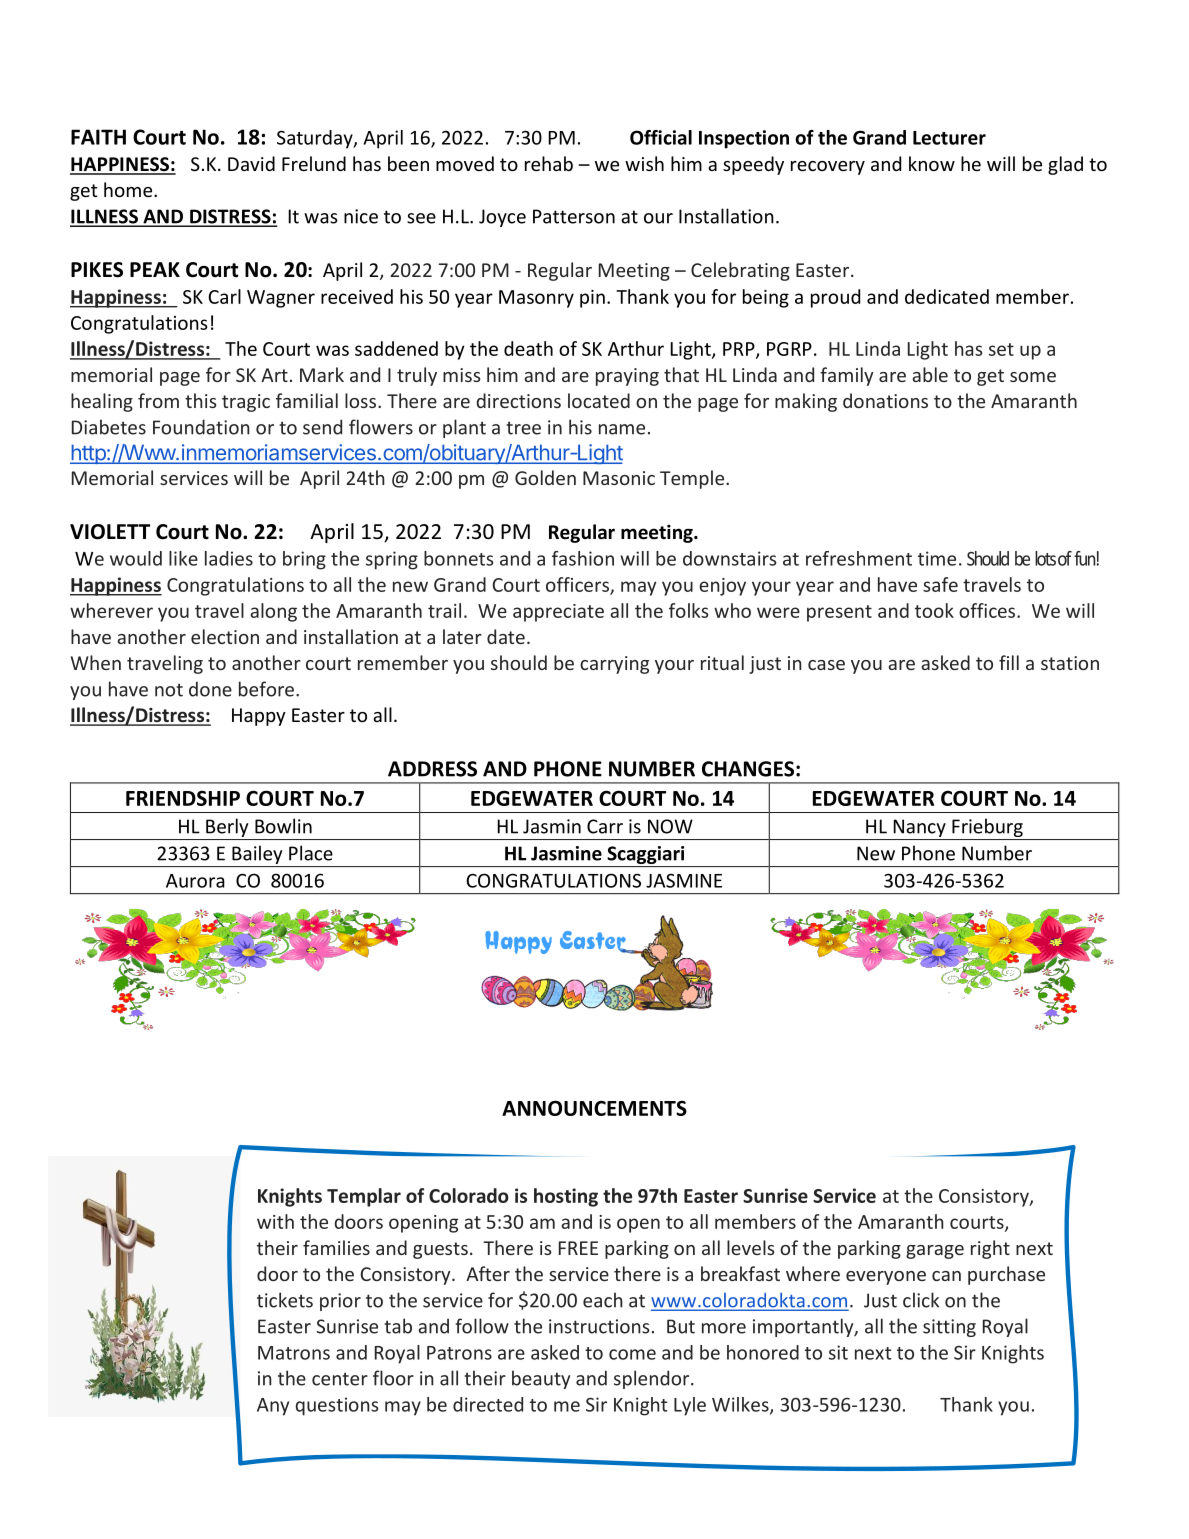 This screenshot has height=1539, width=1189. I want to click on rehab, so click(549, 163).
